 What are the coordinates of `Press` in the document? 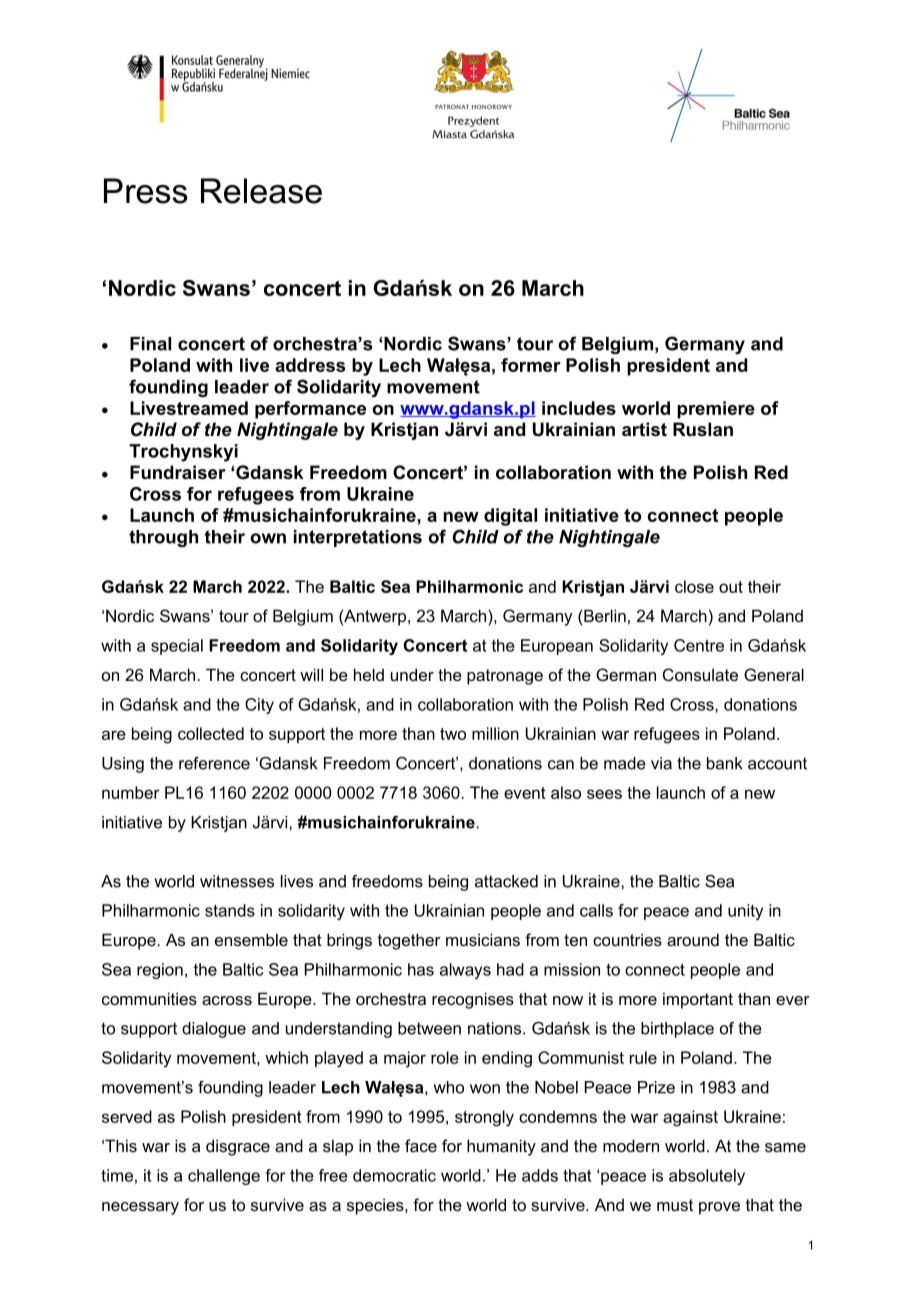 It's located at (146, 191).
